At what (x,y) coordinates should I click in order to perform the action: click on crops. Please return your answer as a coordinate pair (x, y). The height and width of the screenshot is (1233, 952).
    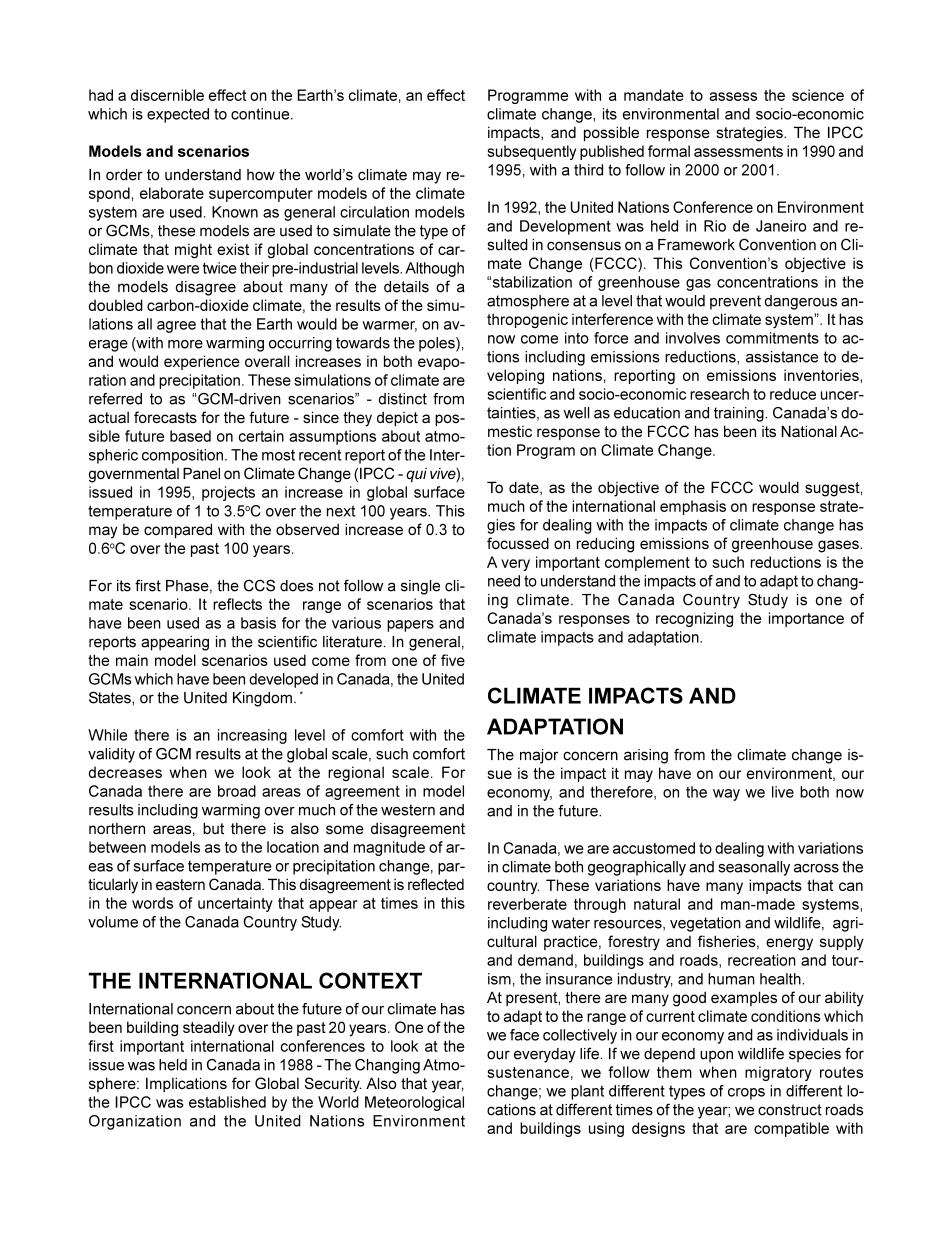
    Looking at the image, I should click on (746, 1094).
